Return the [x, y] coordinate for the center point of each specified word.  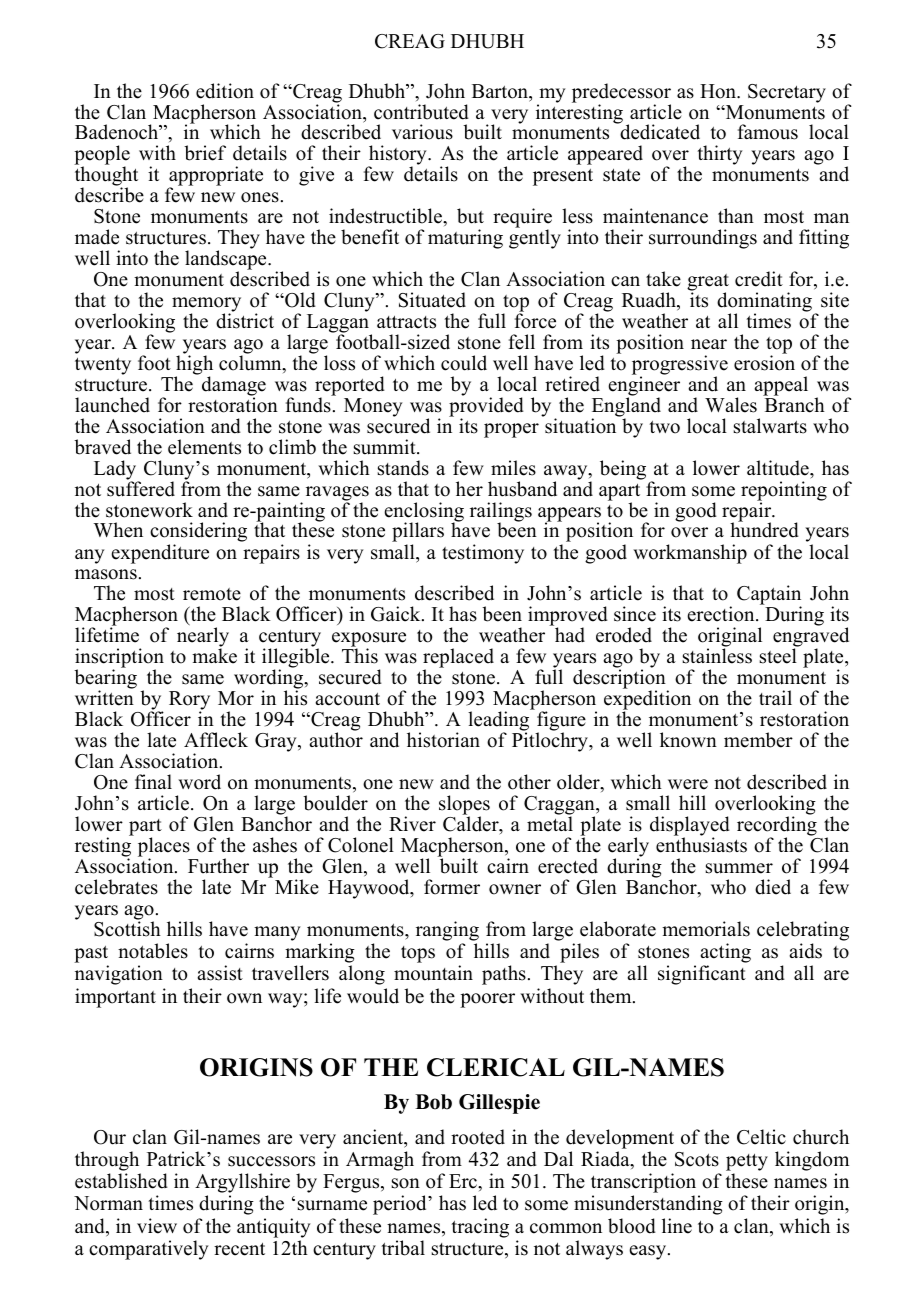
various [422, 132]
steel [778, 656]
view [157, 1226]
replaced [458, 659]
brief [205, 153]
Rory [189, 702]
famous [768, 132]
